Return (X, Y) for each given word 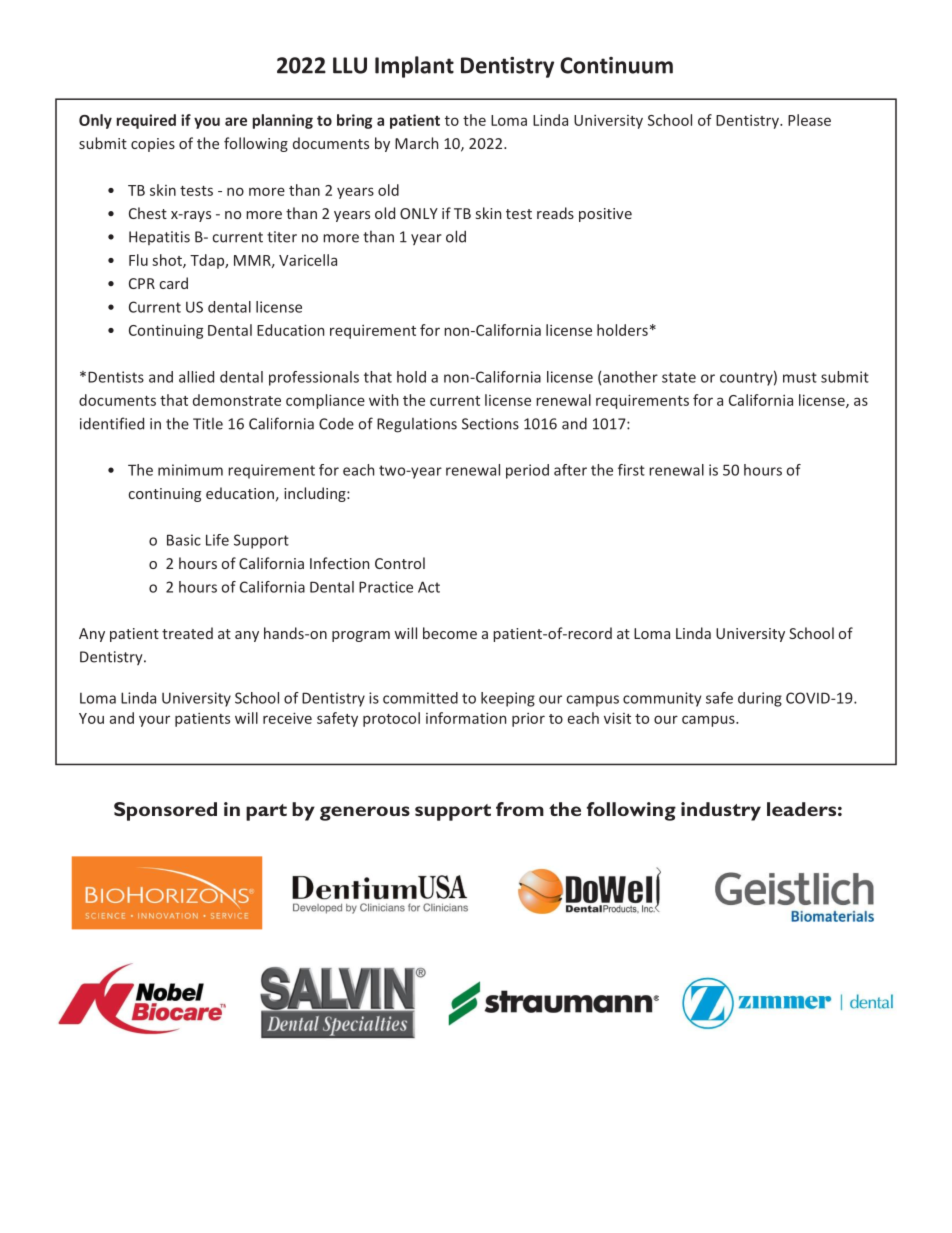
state (679, 377)
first (631, 470)
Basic (184, 540)
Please (809, 120)
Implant (414, 67)
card (174, 283)
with (383, 400)
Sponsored (165, 811)
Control (400, 563)
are (236, 121)
